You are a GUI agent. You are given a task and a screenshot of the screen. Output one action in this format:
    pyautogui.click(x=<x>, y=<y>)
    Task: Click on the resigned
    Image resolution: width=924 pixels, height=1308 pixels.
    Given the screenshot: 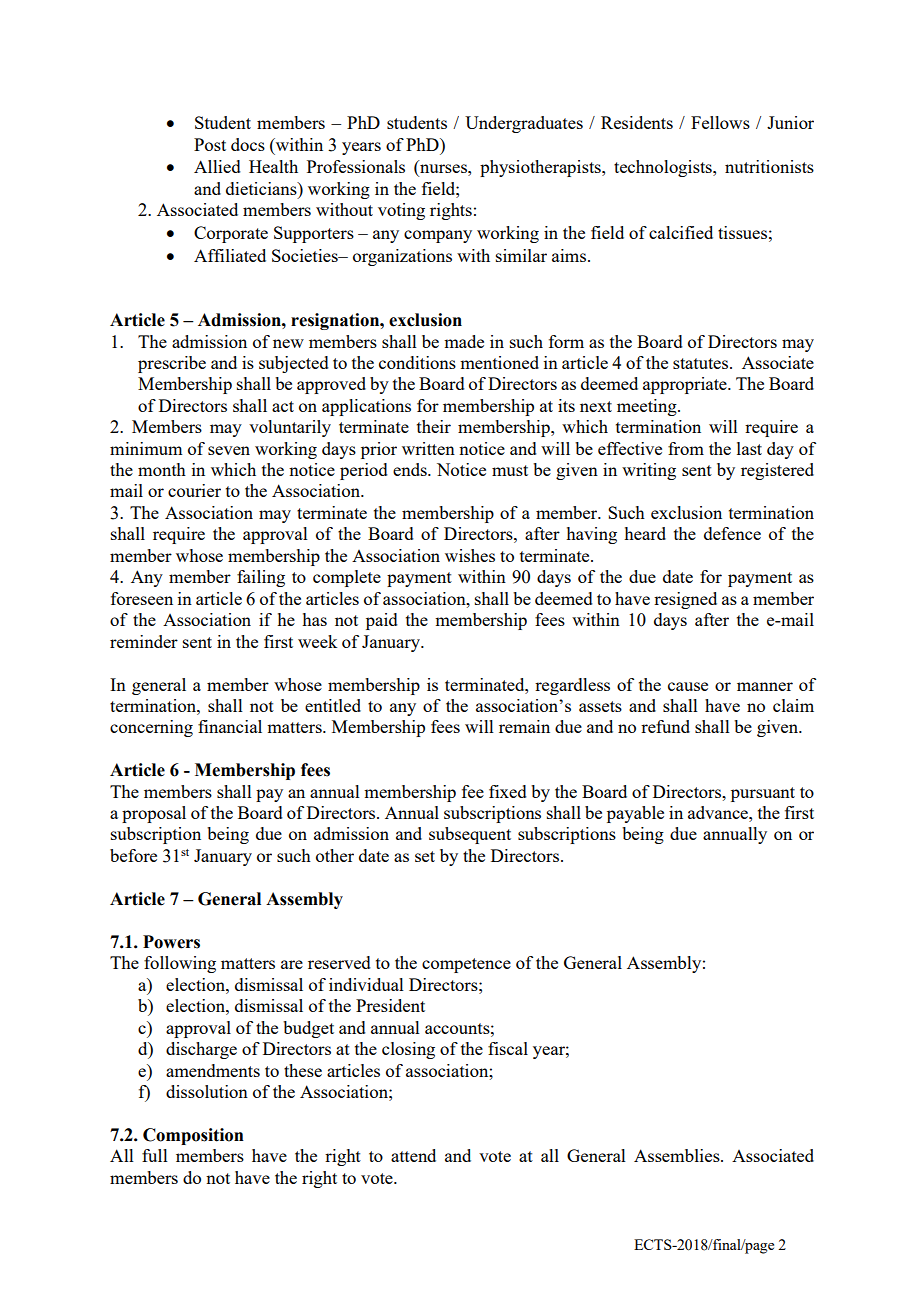 What is the action you would take?
    pyautogui.click(x=685, y=600)
